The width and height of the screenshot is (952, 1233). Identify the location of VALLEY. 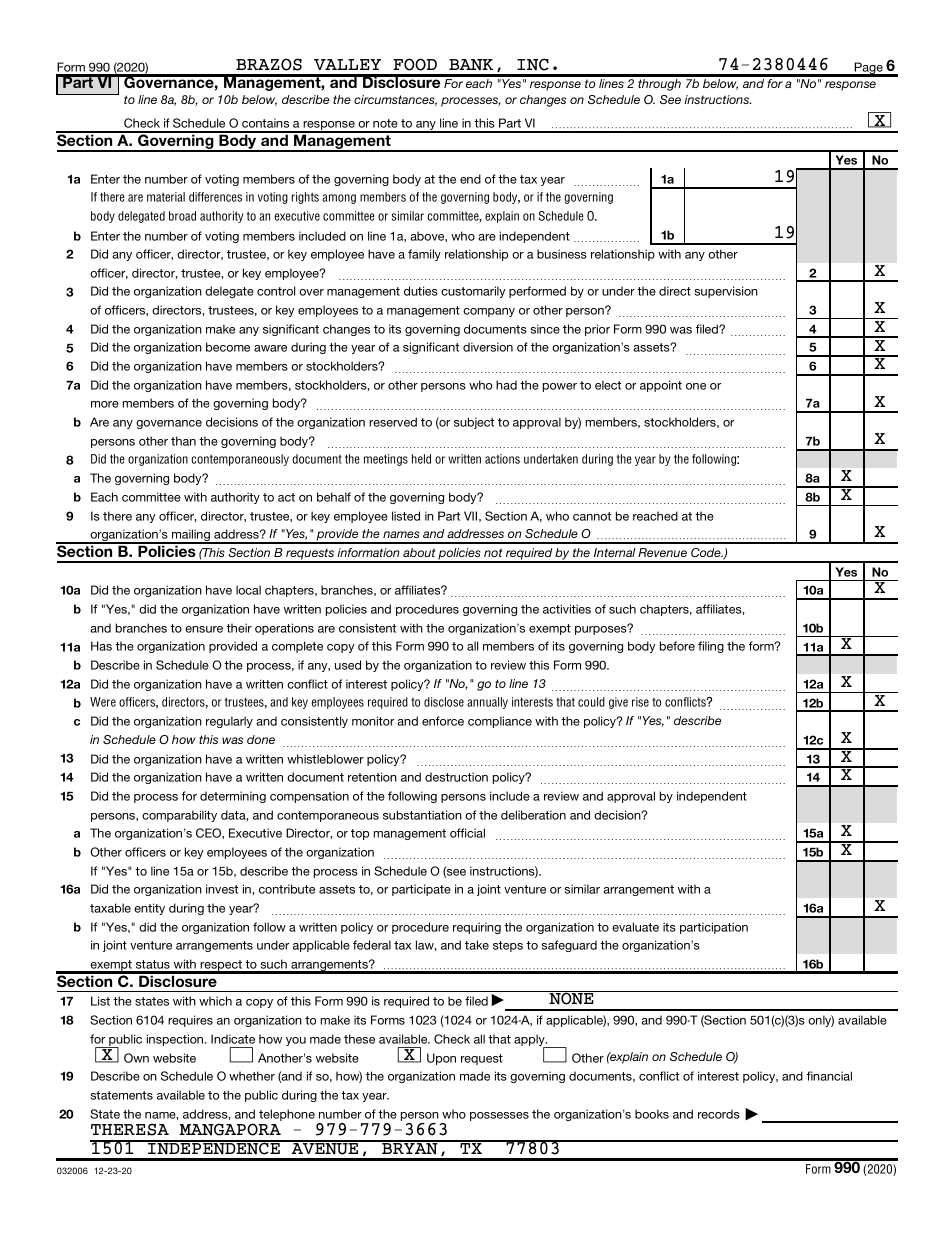
(347, 64).
